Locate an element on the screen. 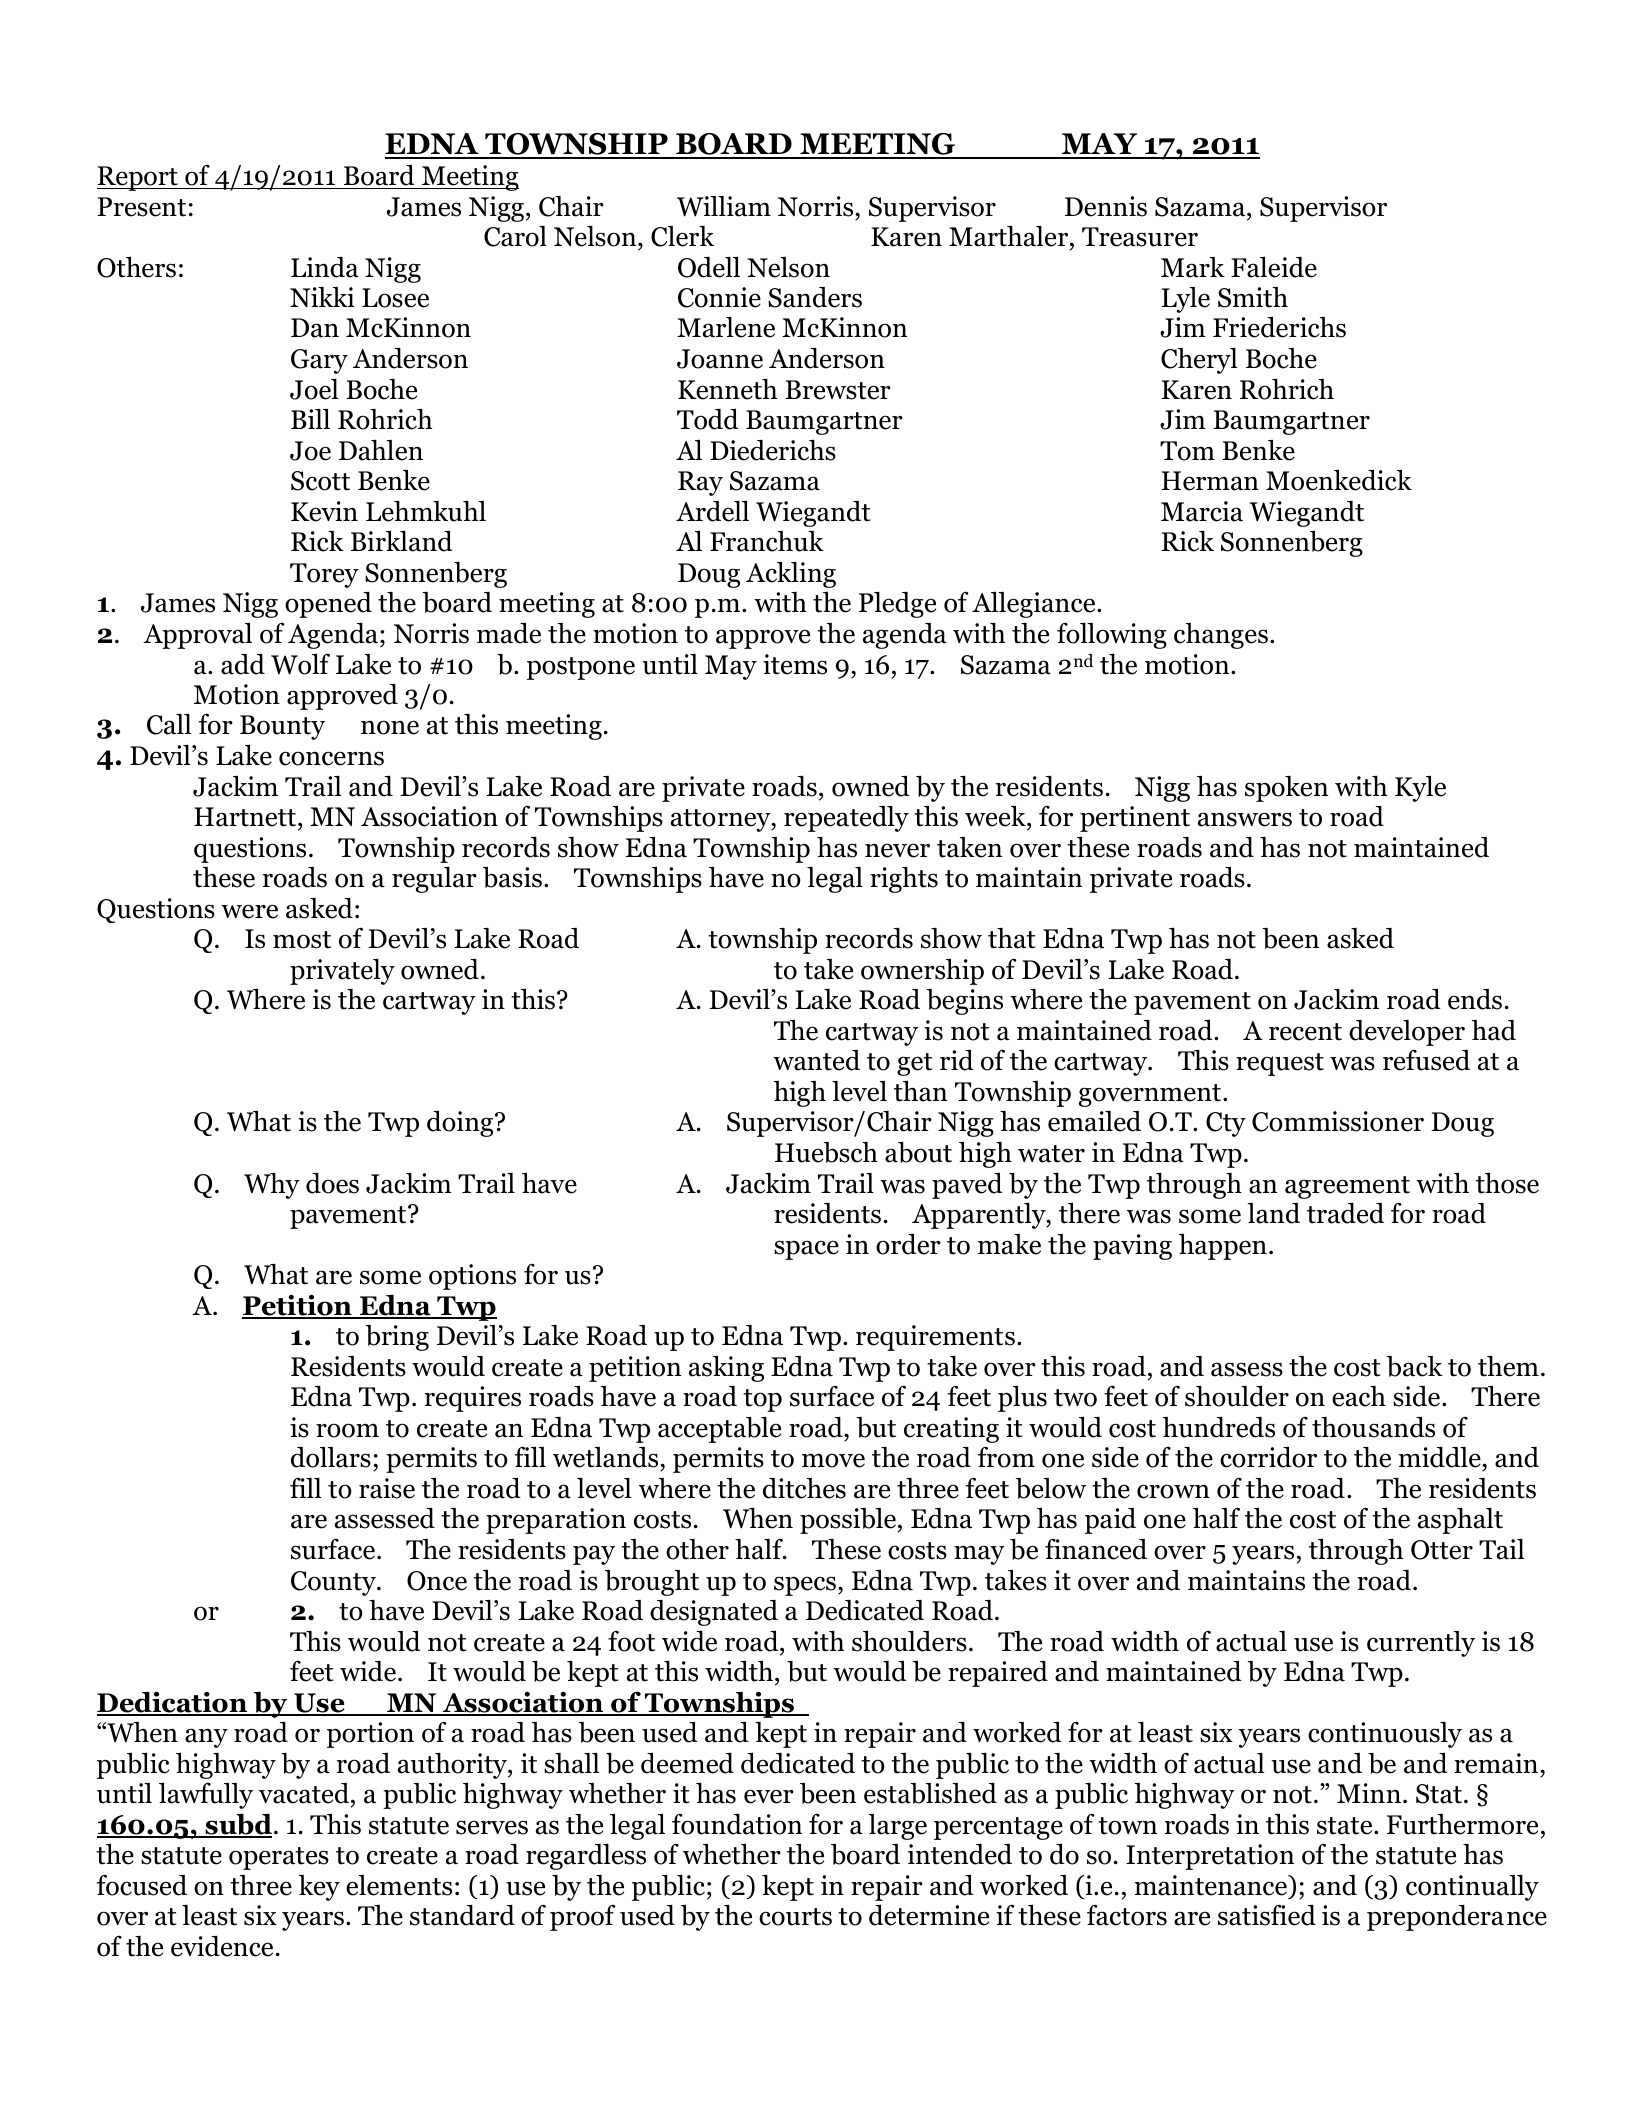 The width and height of the screenshot is (1644, 2128). spoken is located at coordinates (1286, 789).
